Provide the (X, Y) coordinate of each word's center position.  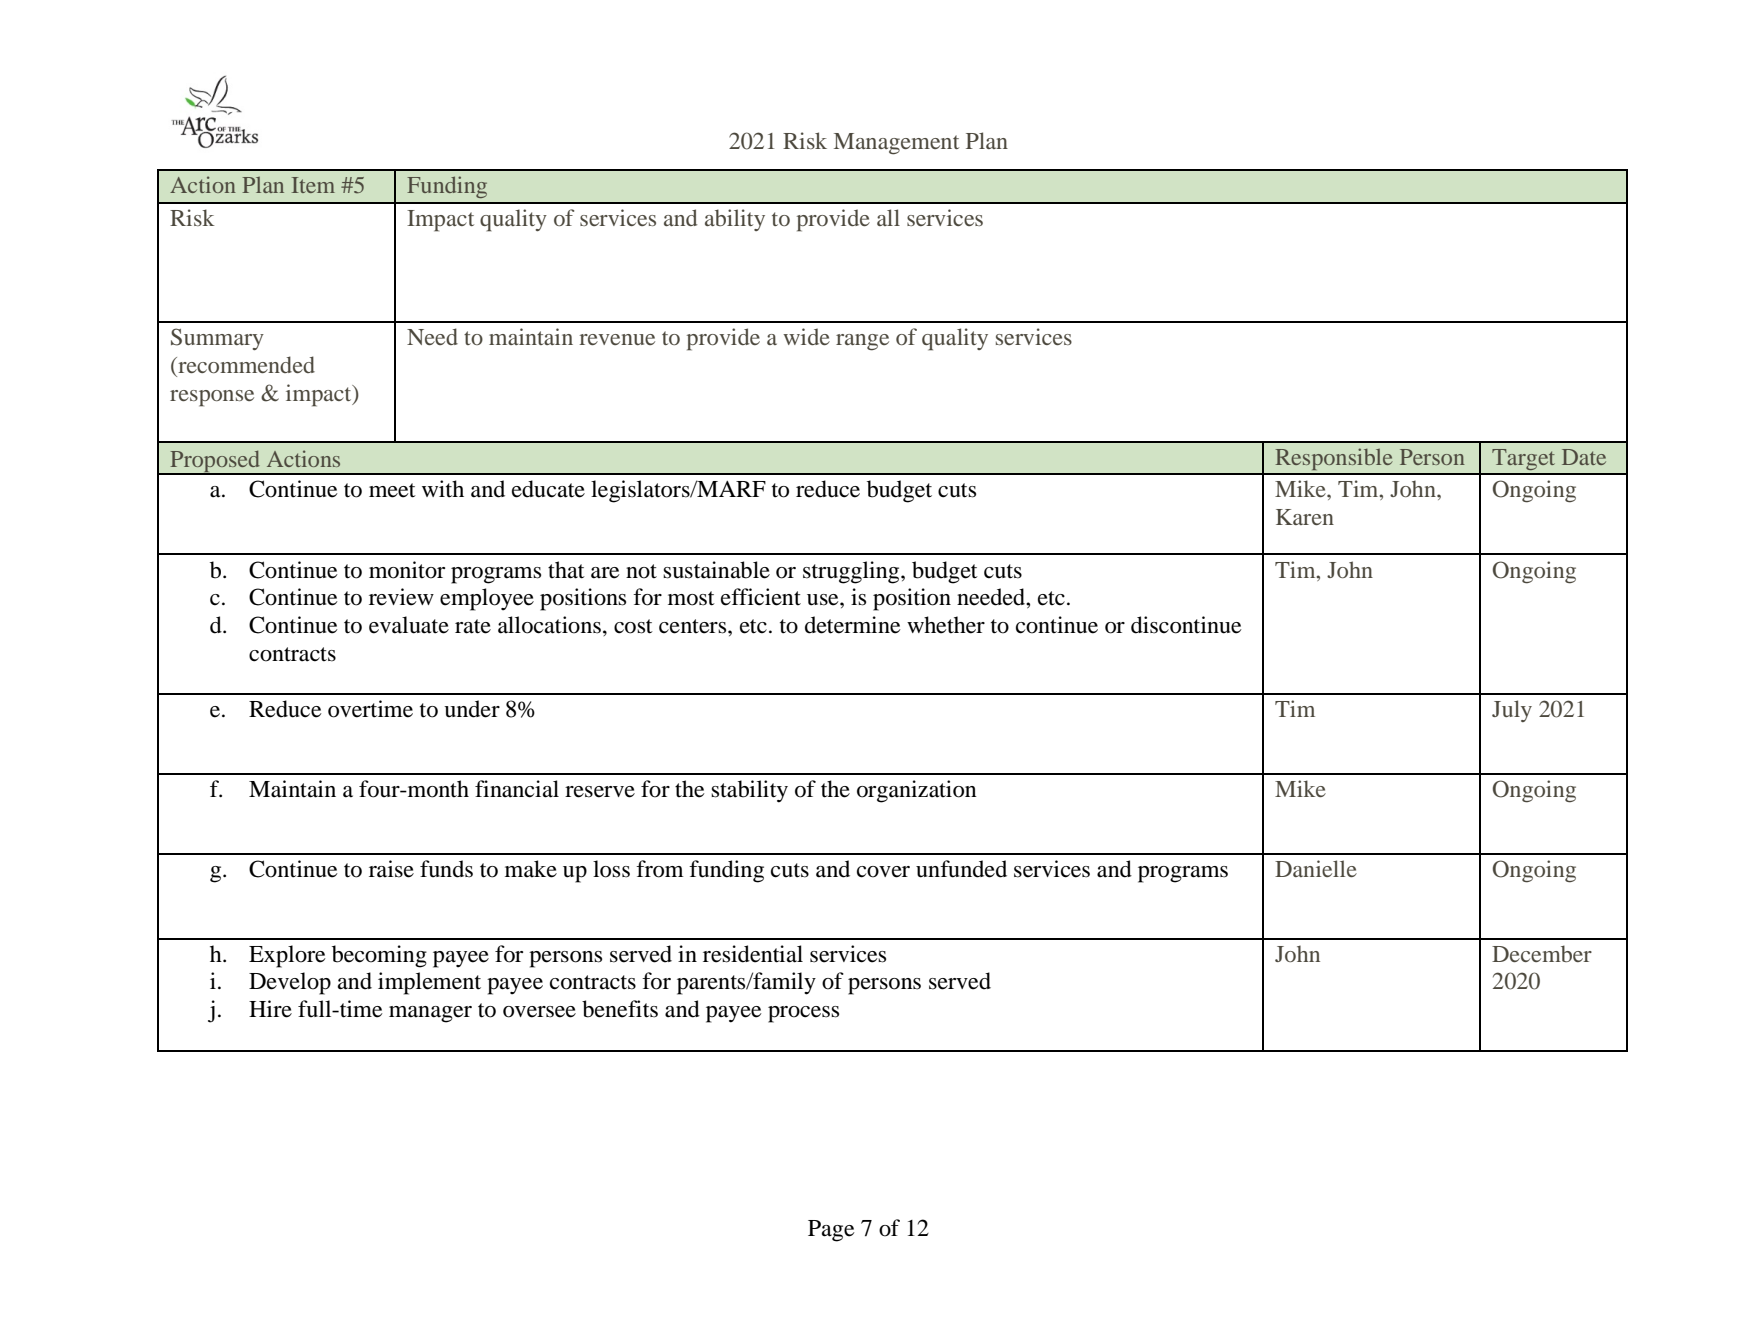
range (862, 342)
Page (831, 1231)
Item (313, 185)
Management (896, 144)
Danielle (1316, 868)
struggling (852, 572)
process (803, 1014)
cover (883, 872)
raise (391, 869)
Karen (1305, 517)
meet (392, 490)
